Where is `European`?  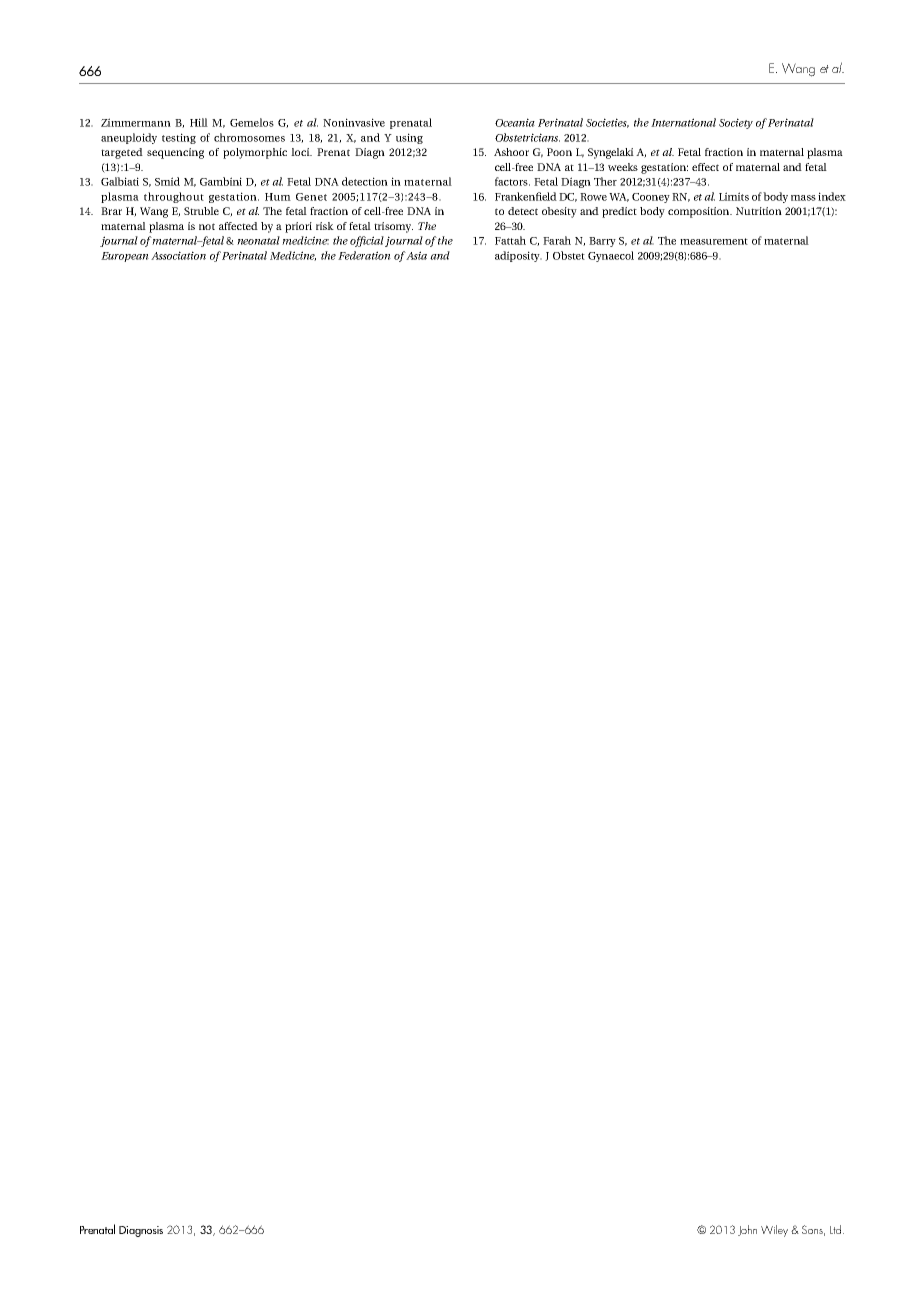
European is located at coordinates (125, 257).
